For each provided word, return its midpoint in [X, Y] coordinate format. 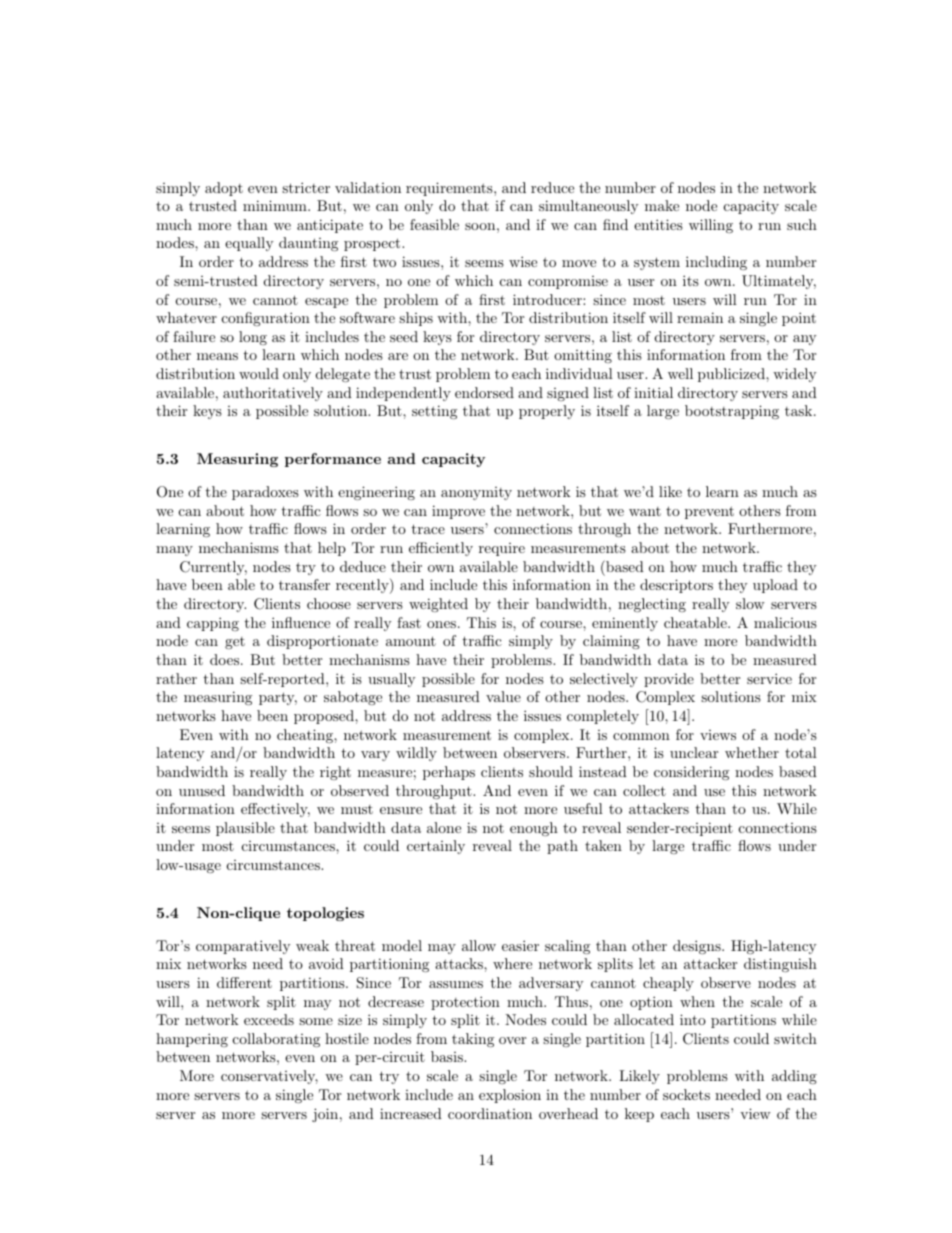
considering [691, 773]
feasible [434, 224]
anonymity [476, 493]
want [645, 511]
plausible [245, 829]
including [716, 263]
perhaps [449, 773]
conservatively [269, 1077]
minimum [276, 205]
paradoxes [265, 493]
